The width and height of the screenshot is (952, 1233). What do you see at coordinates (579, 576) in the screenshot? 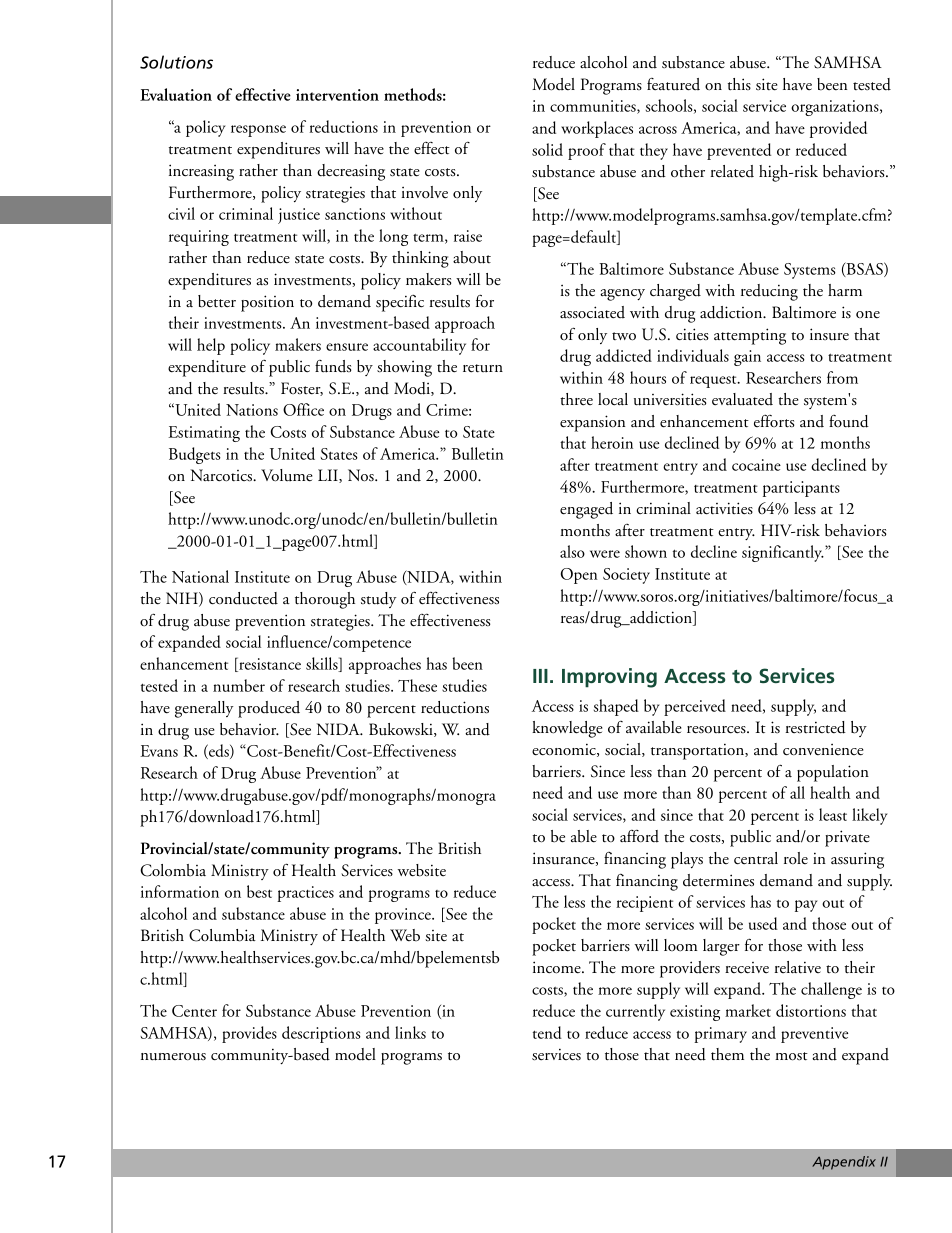
I see `Open` at bounding box center [579, 576].
